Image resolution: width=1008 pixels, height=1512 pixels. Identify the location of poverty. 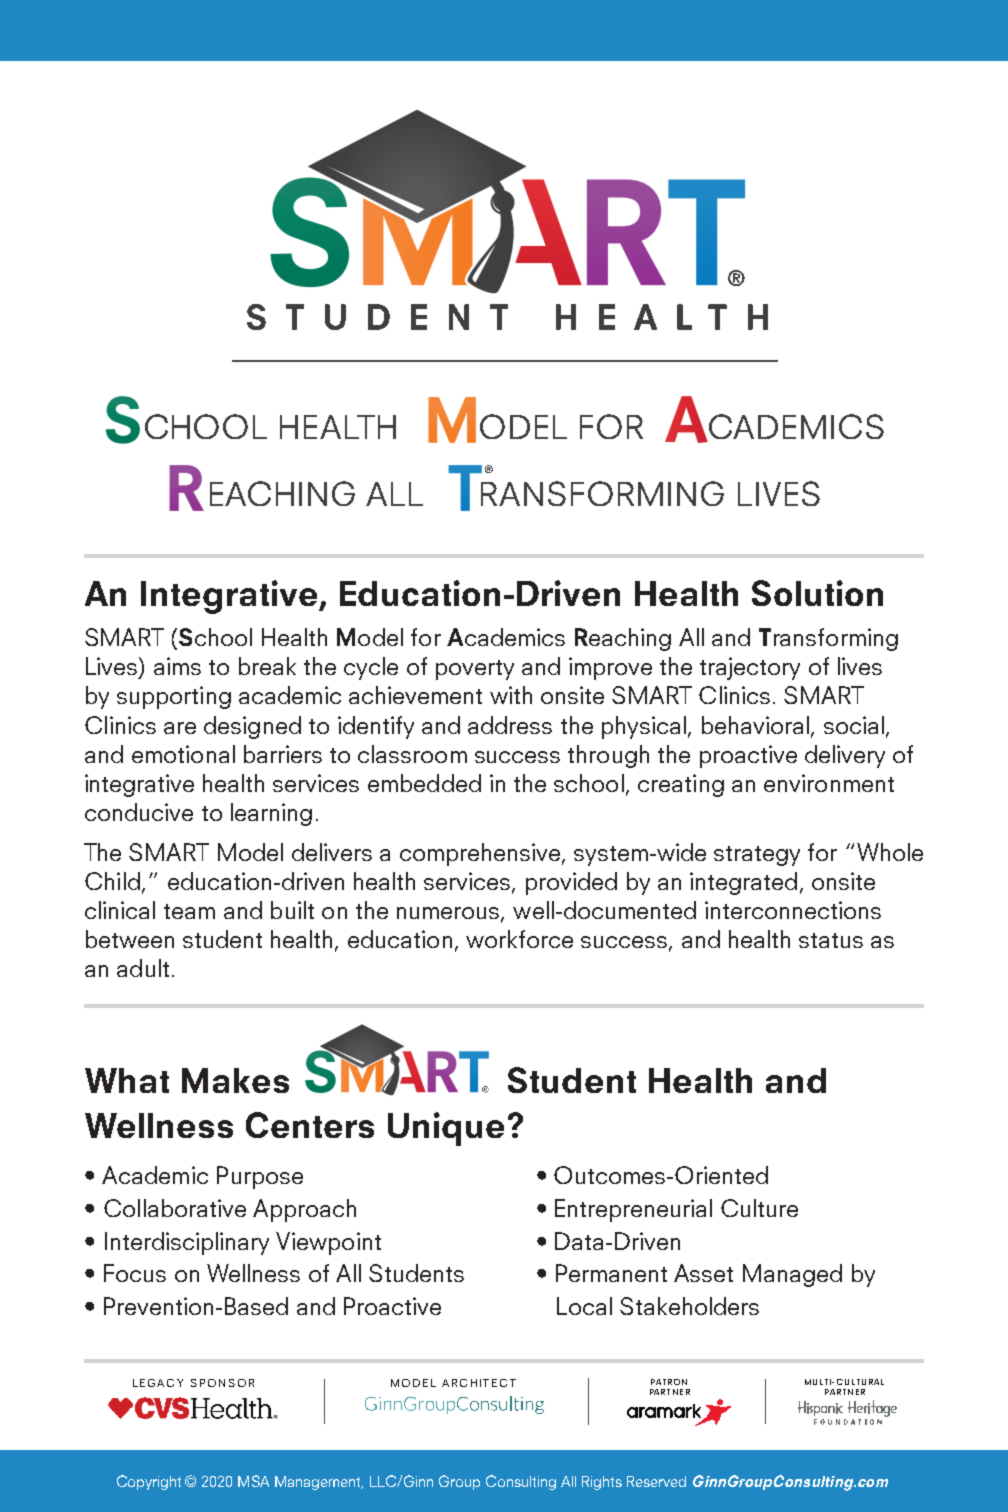
(475, 670).
